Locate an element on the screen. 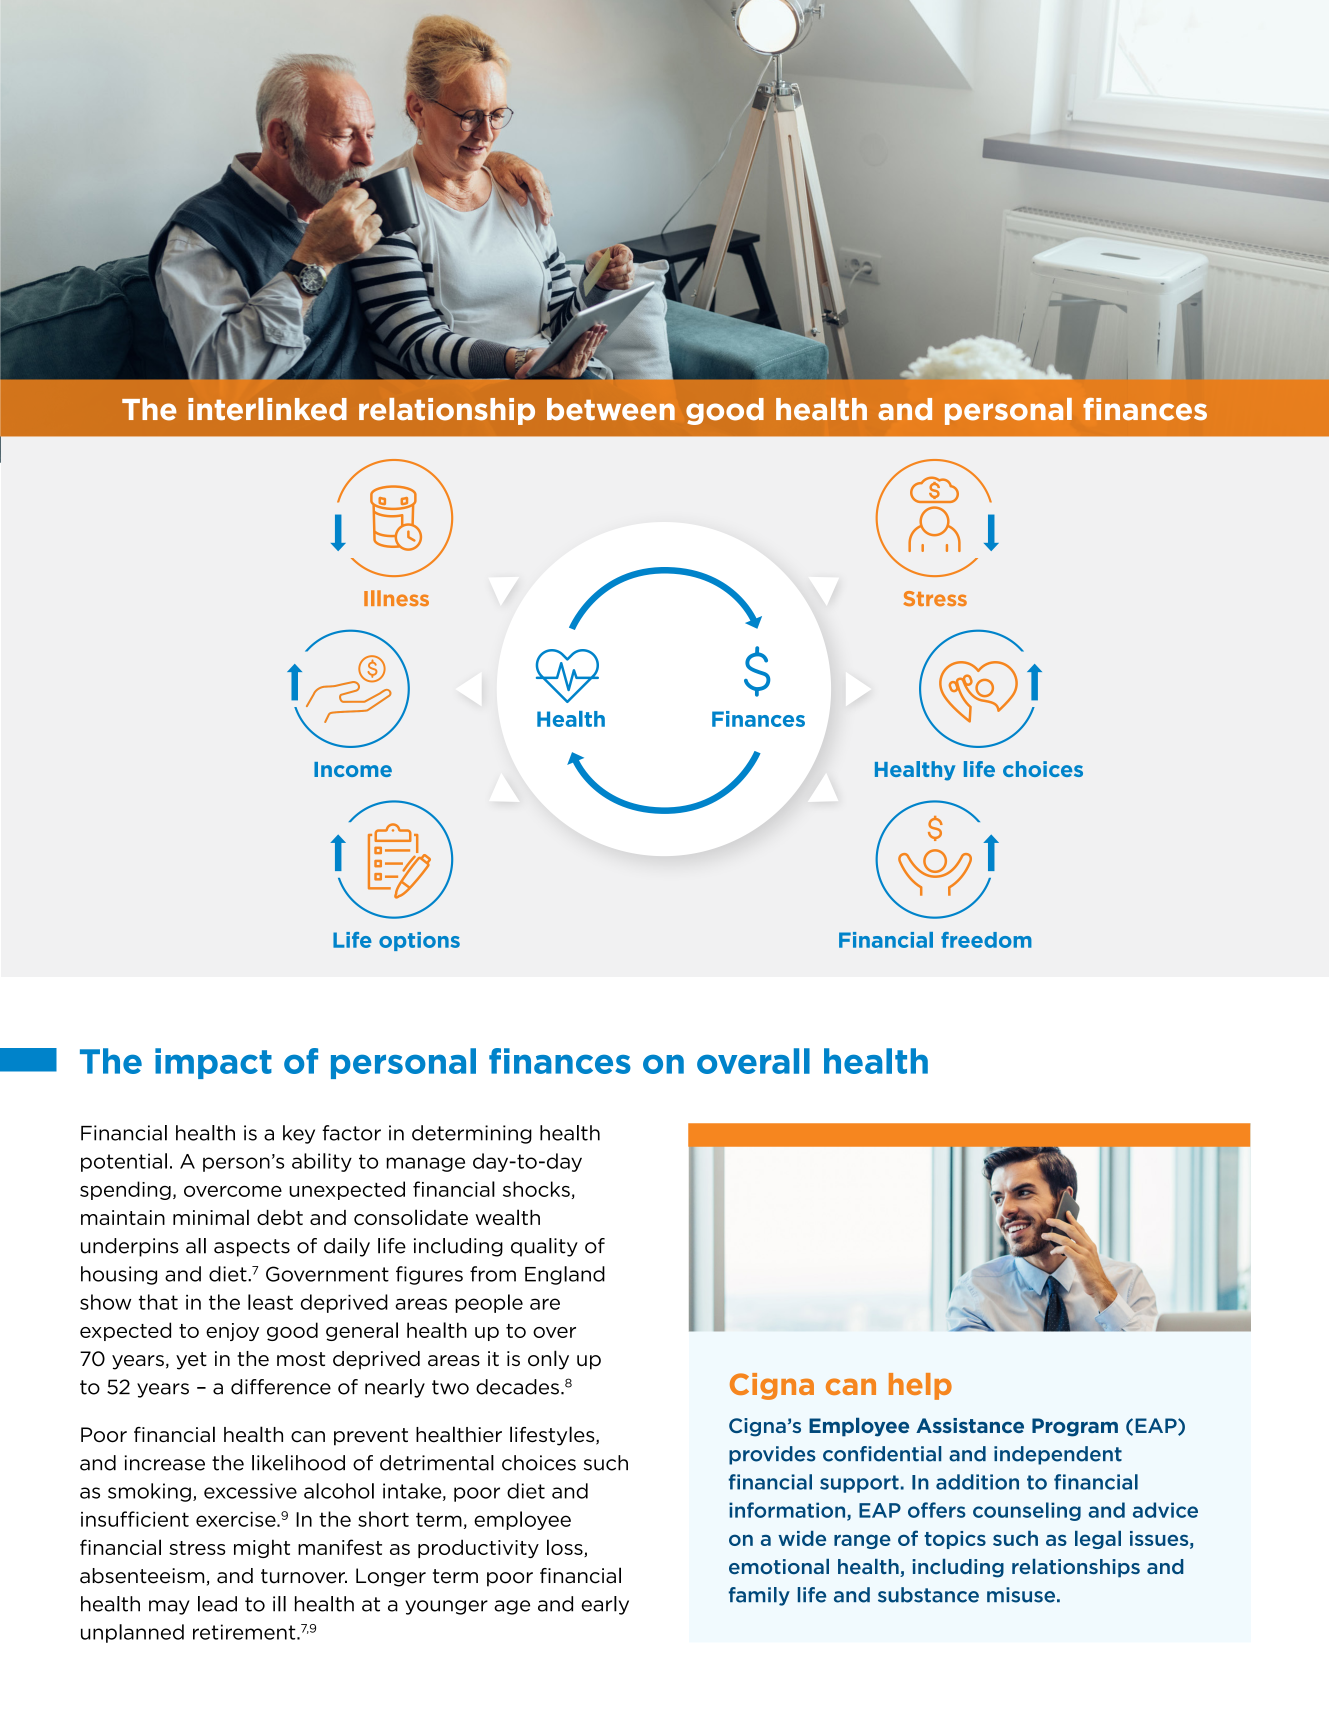 The image size is (1329, 1719). yet is located at coordinates (191, 1361).
